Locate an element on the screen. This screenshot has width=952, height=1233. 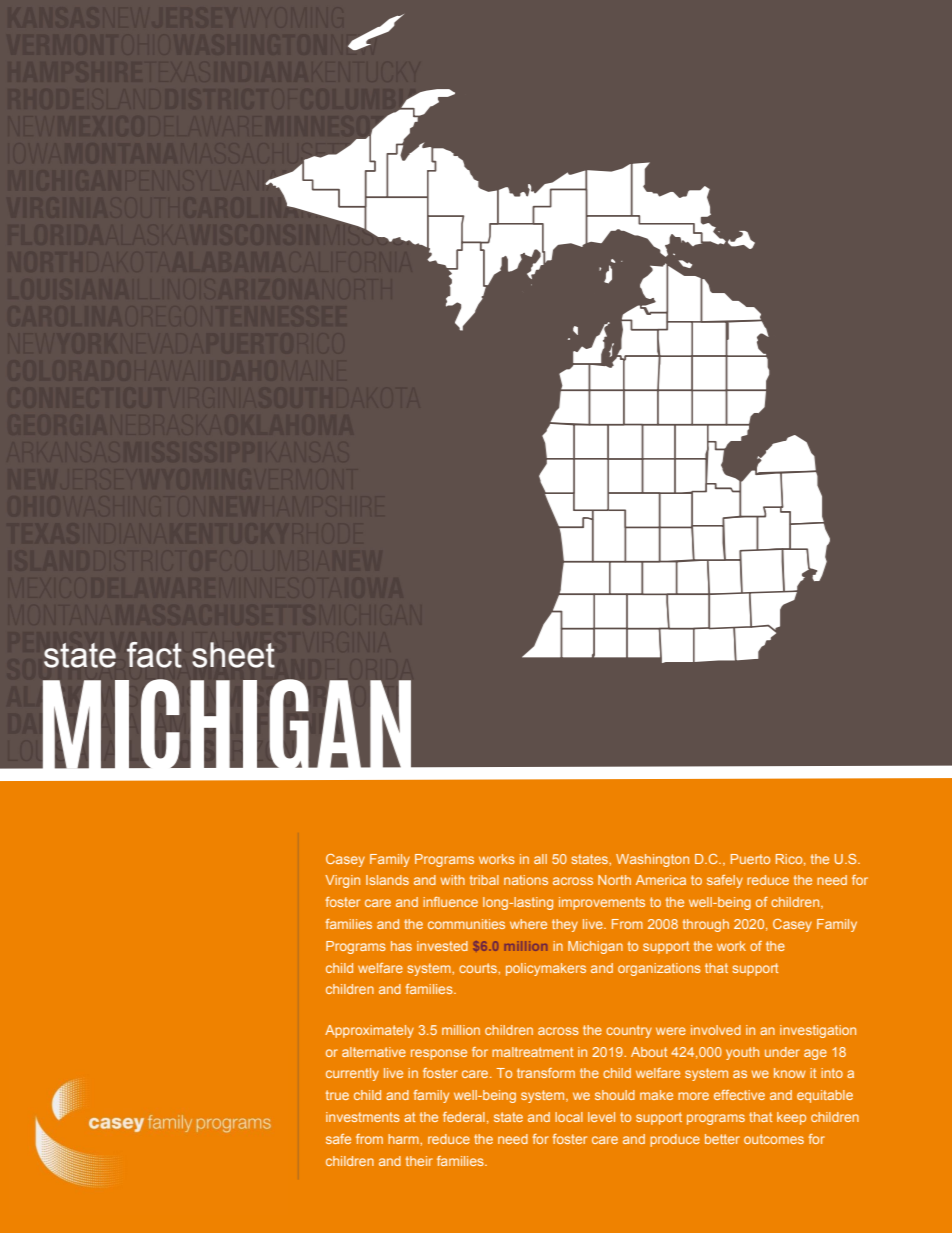
fact is located at coordinates (154, 655).
